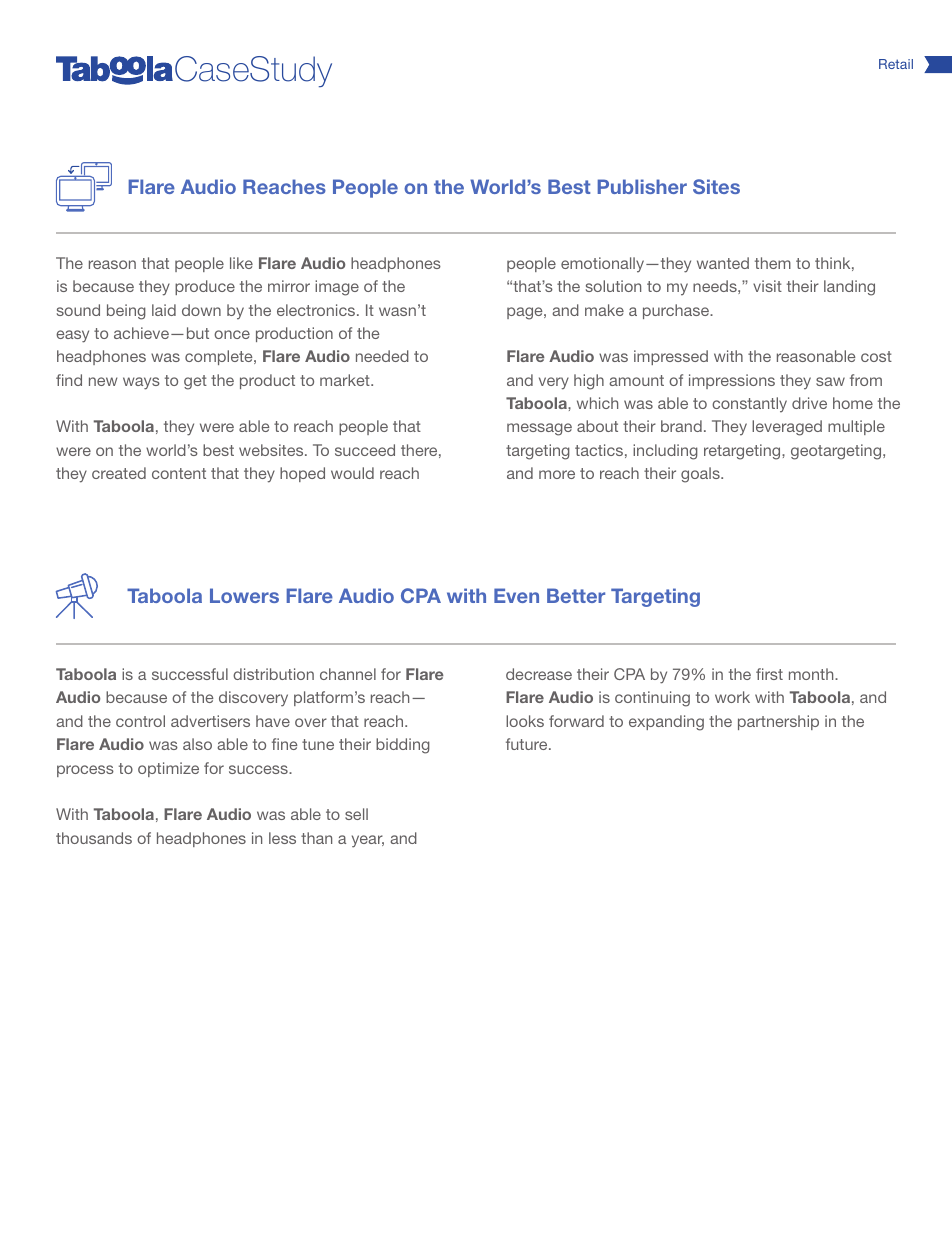  What do you see at coordinates (241, 263) in the image?
I see `like` at bounding box center [241, 263].
